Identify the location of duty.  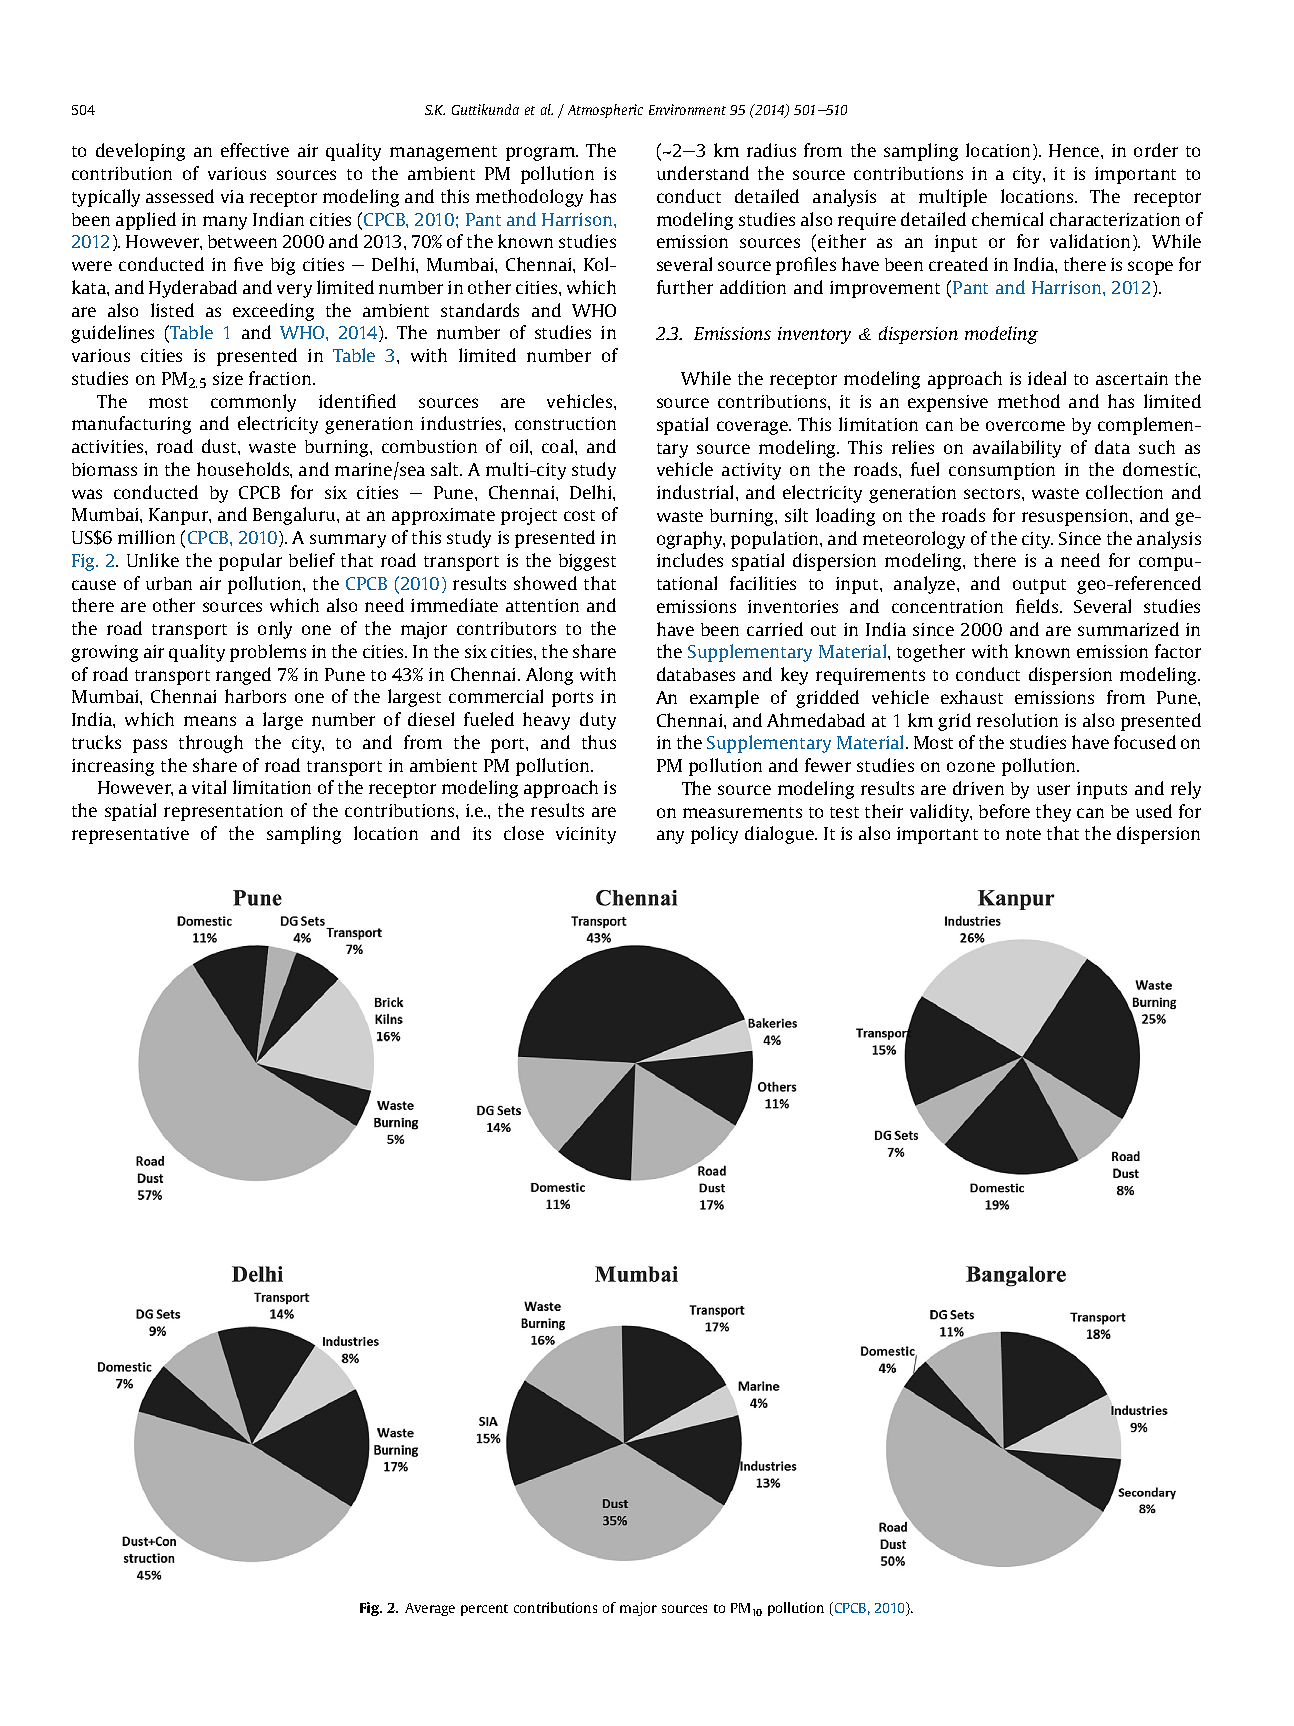
(598, 721).
